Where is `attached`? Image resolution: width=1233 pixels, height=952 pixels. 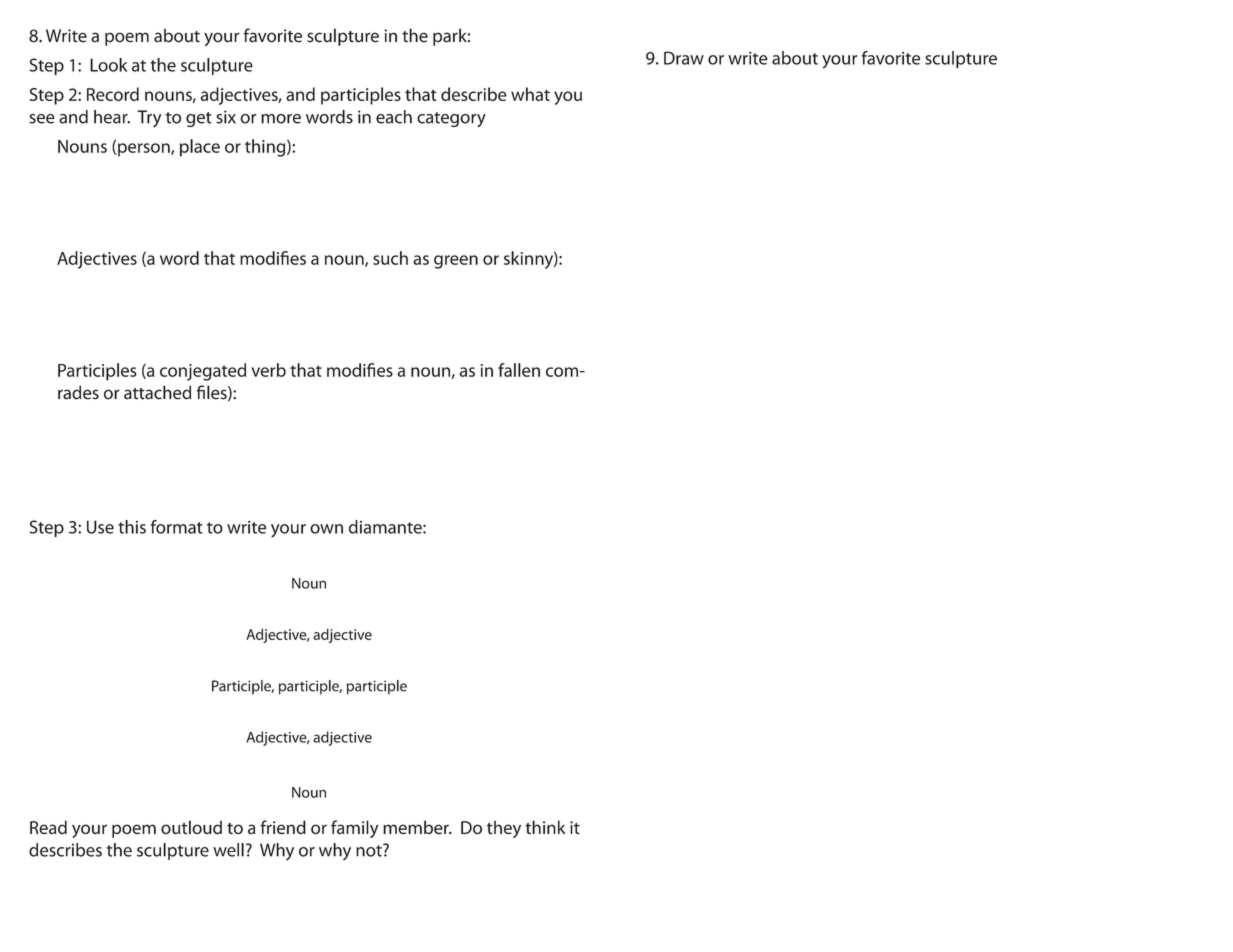 attached is located at coordinates (158, 392).
